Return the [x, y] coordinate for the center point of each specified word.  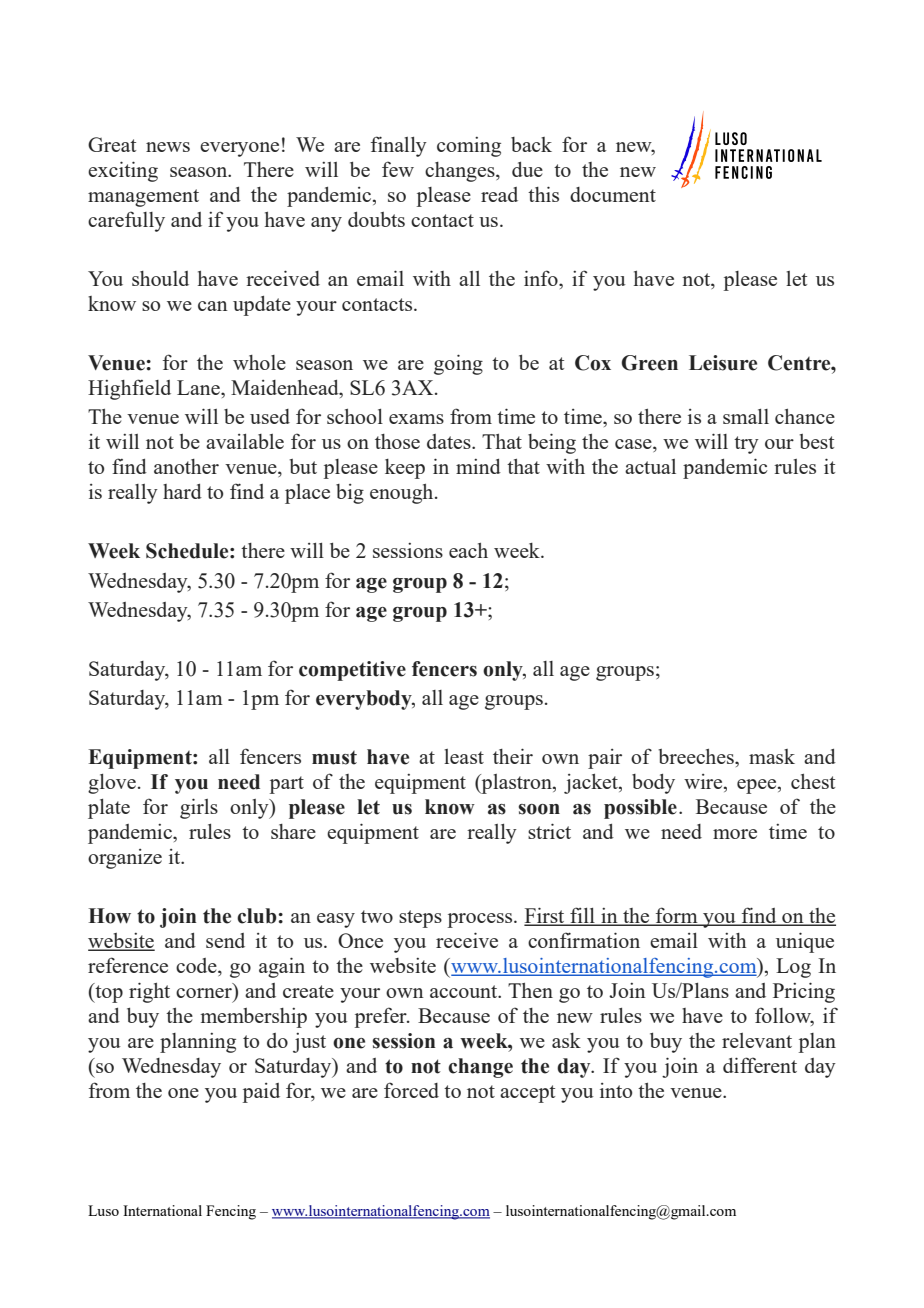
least [464, 756]
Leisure [723, 363]
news [168, 147]
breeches [697, 756]
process [481, 920]
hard [182, 491]
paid [261, 1093]
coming [469, 147]
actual [650, 466]
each [468, 550]
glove [112, 784]
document [613, 194]
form [677, 916]
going [458, 364]
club [258, 916]
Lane [199, 387]
